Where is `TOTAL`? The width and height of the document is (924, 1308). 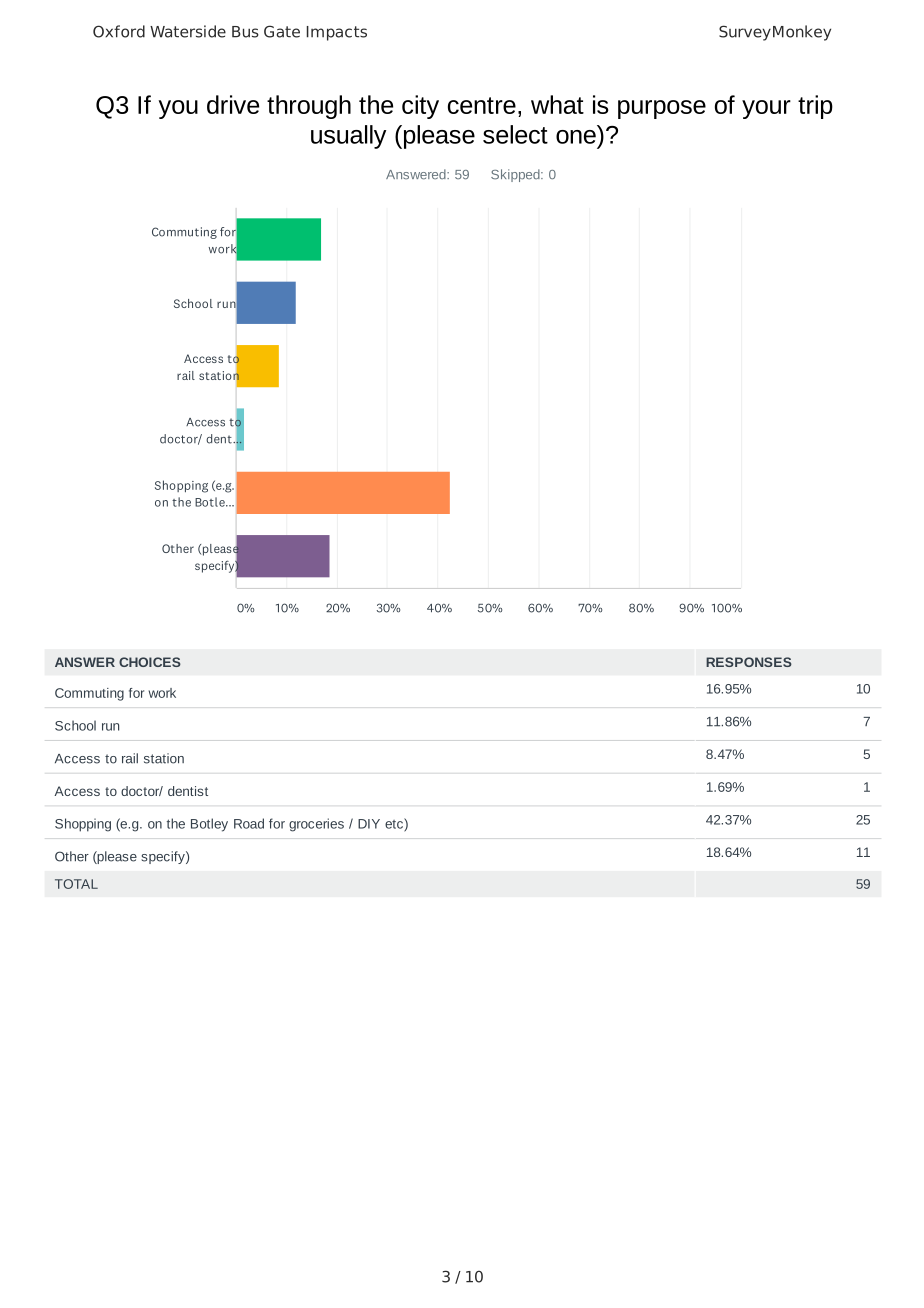
TOTAL is located at coordinates (76, 884).
